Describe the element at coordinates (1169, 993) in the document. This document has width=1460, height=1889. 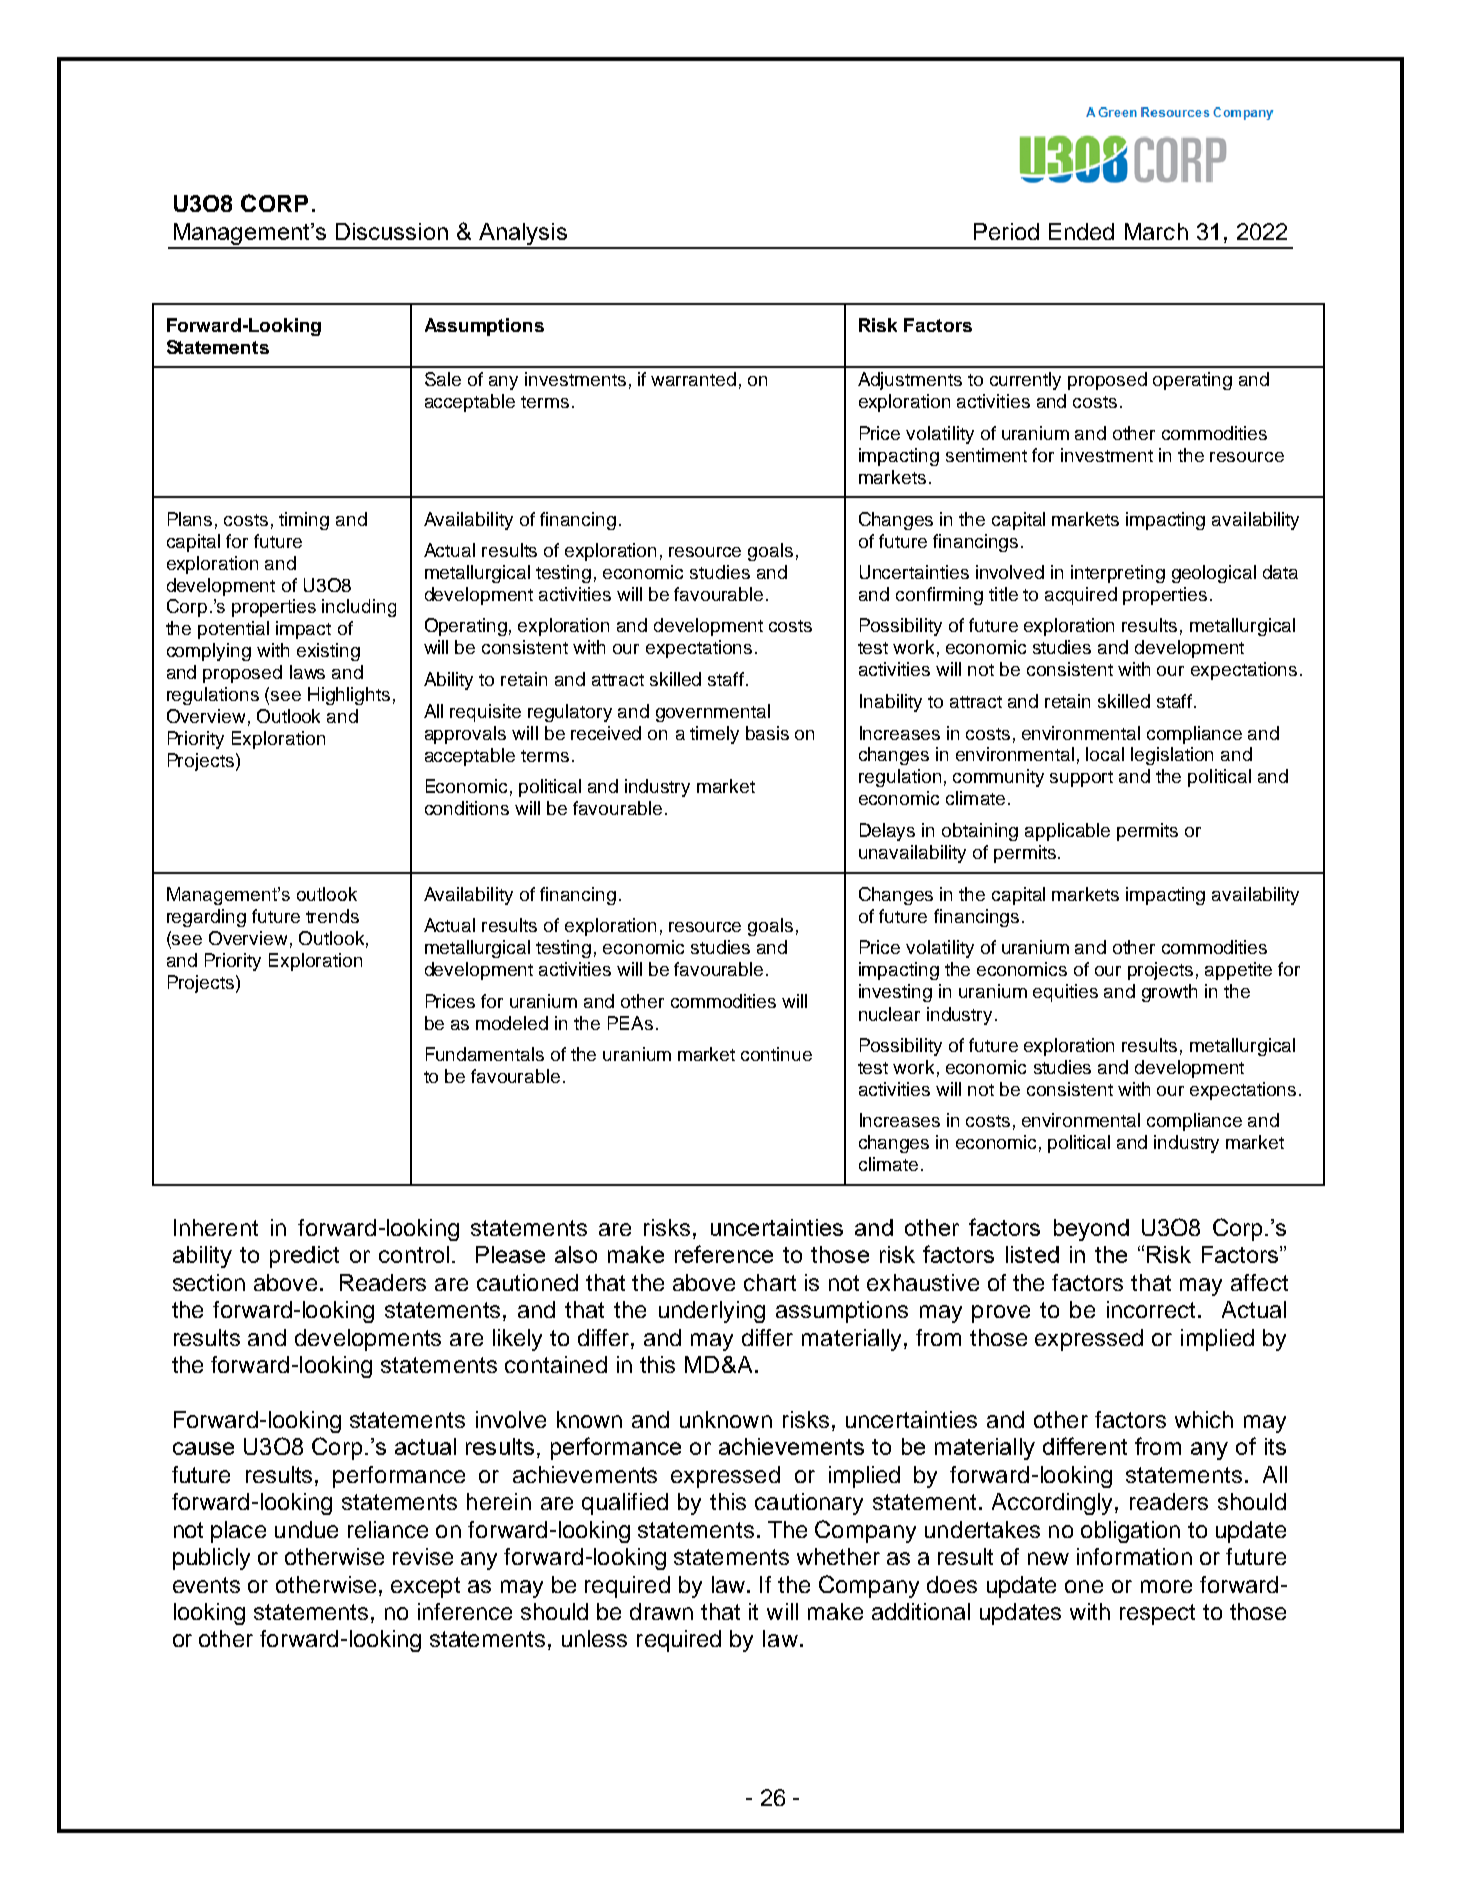
I see `growth` at that location.
